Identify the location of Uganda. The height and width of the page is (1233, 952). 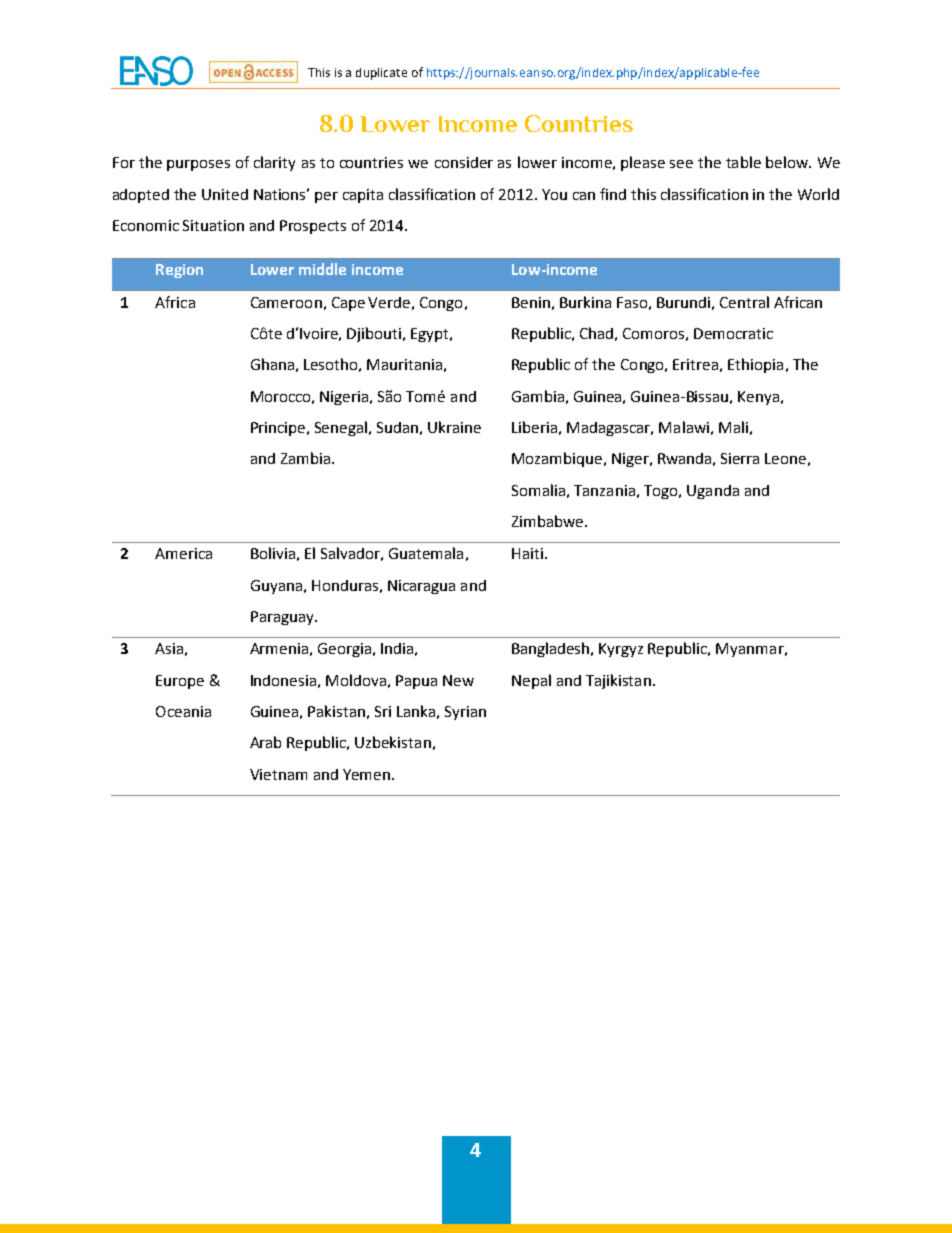
(713, 492).
